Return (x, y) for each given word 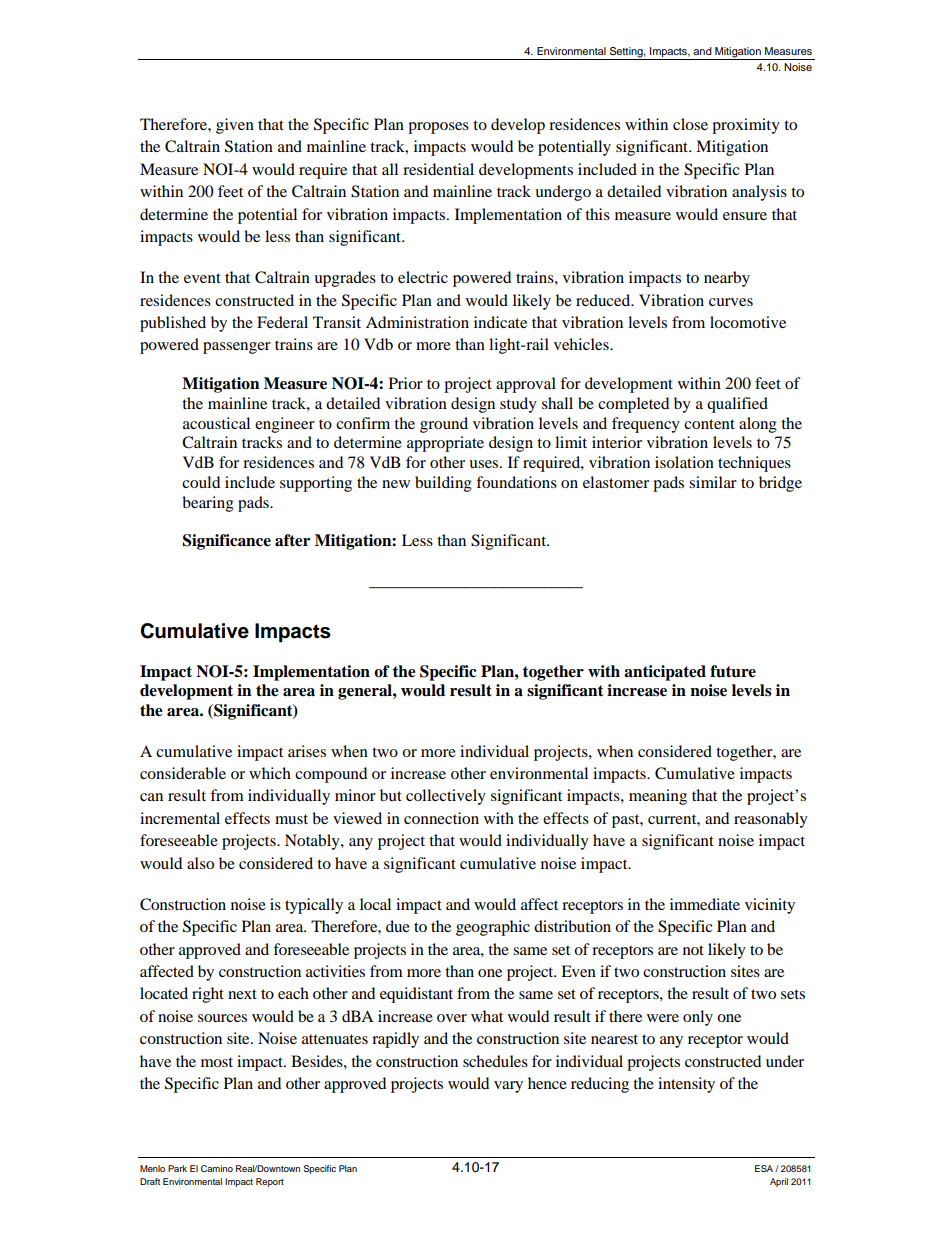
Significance (227, 542)
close (690, 124)
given (235, 126)
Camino (217, 1168)
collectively (446, 797)
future (733, 671)
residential (438, 169)
